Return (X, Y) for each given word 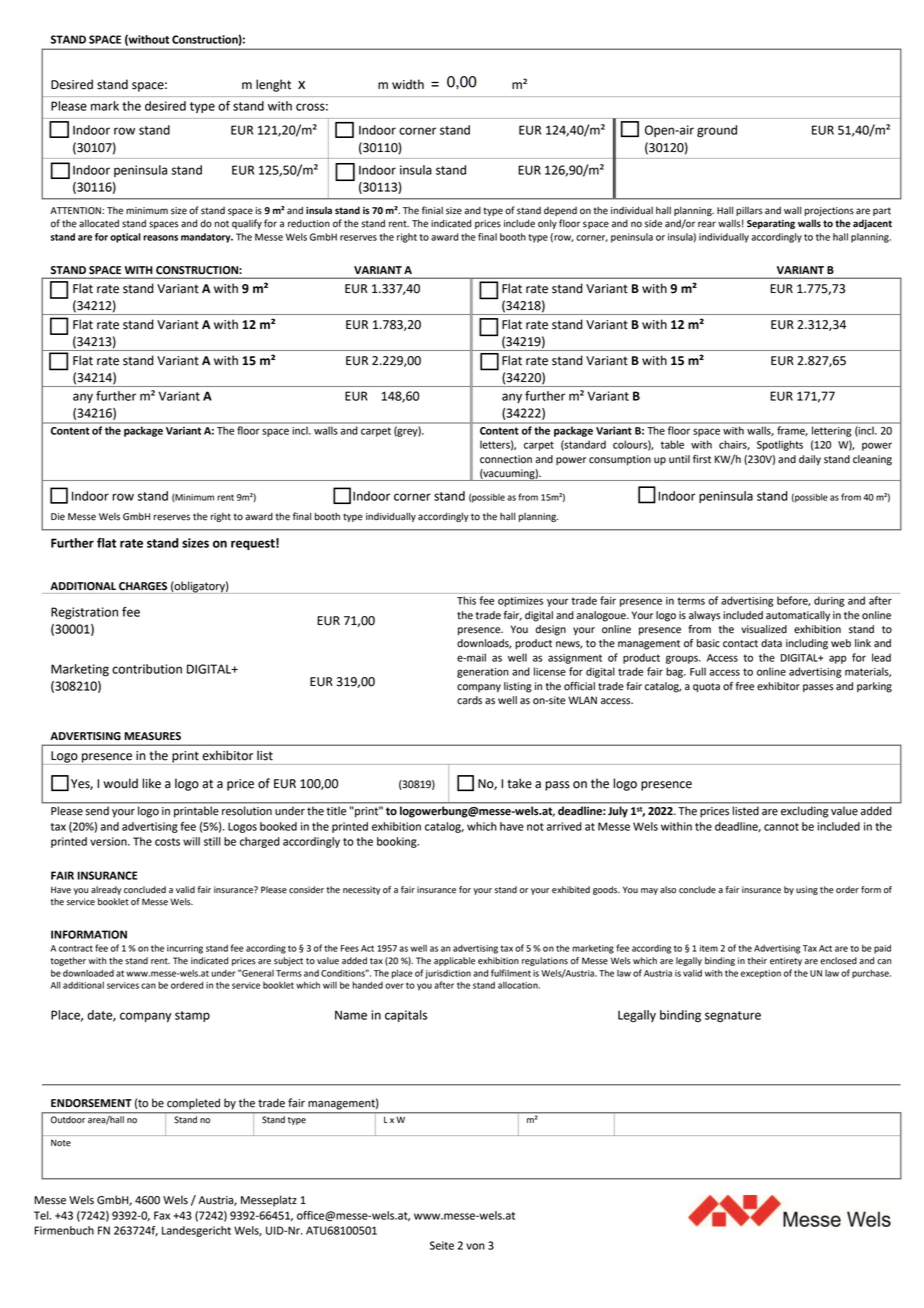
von (475, 1246)
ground (717, 131)
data (771, 643)
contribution (147, 669)
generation (483, 673)
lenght (273, 85)
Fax (162, 1215)
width (408, 84)
